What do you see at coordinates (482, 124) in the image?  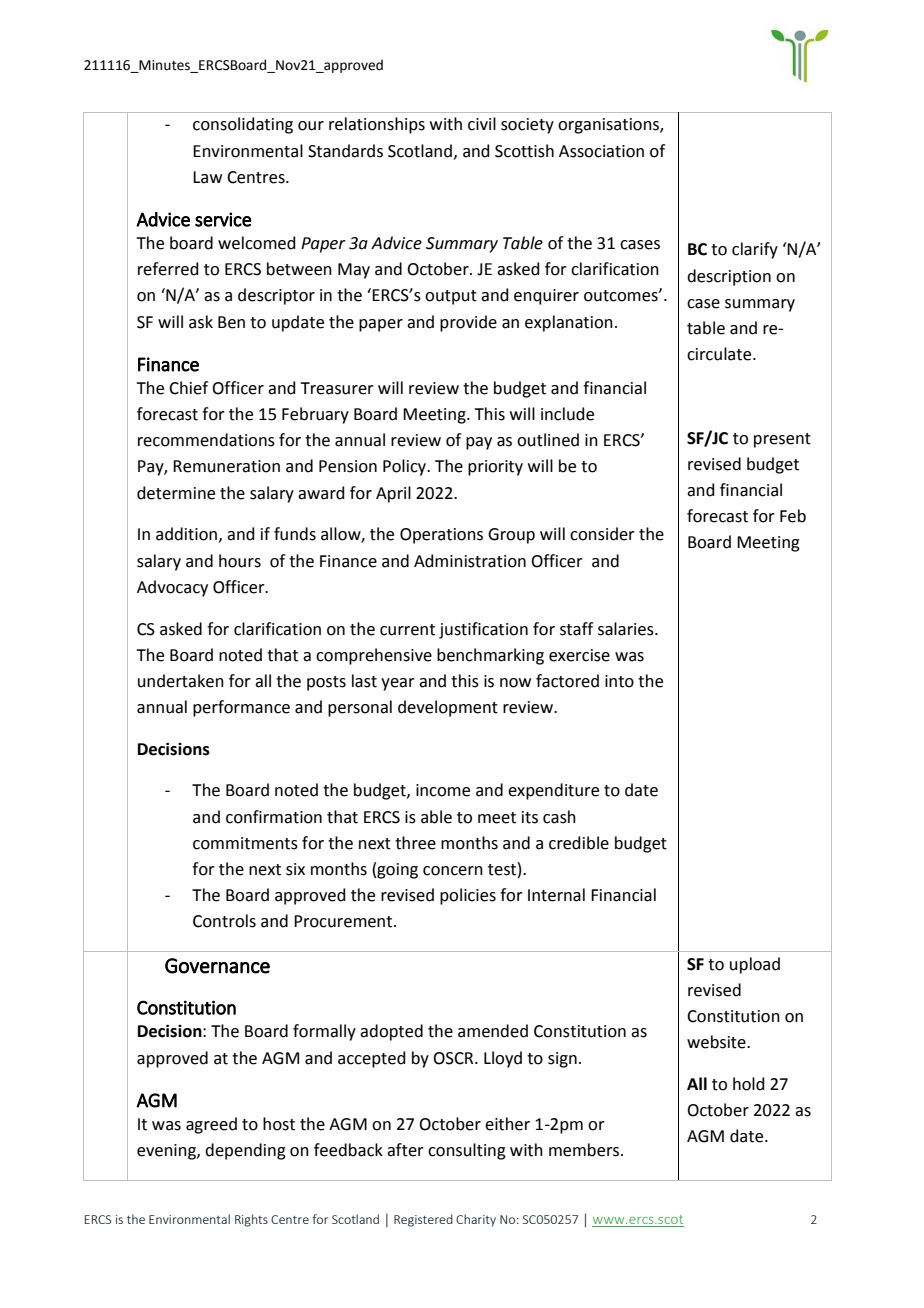 I see `civil` at bounding box center [482, 124].
